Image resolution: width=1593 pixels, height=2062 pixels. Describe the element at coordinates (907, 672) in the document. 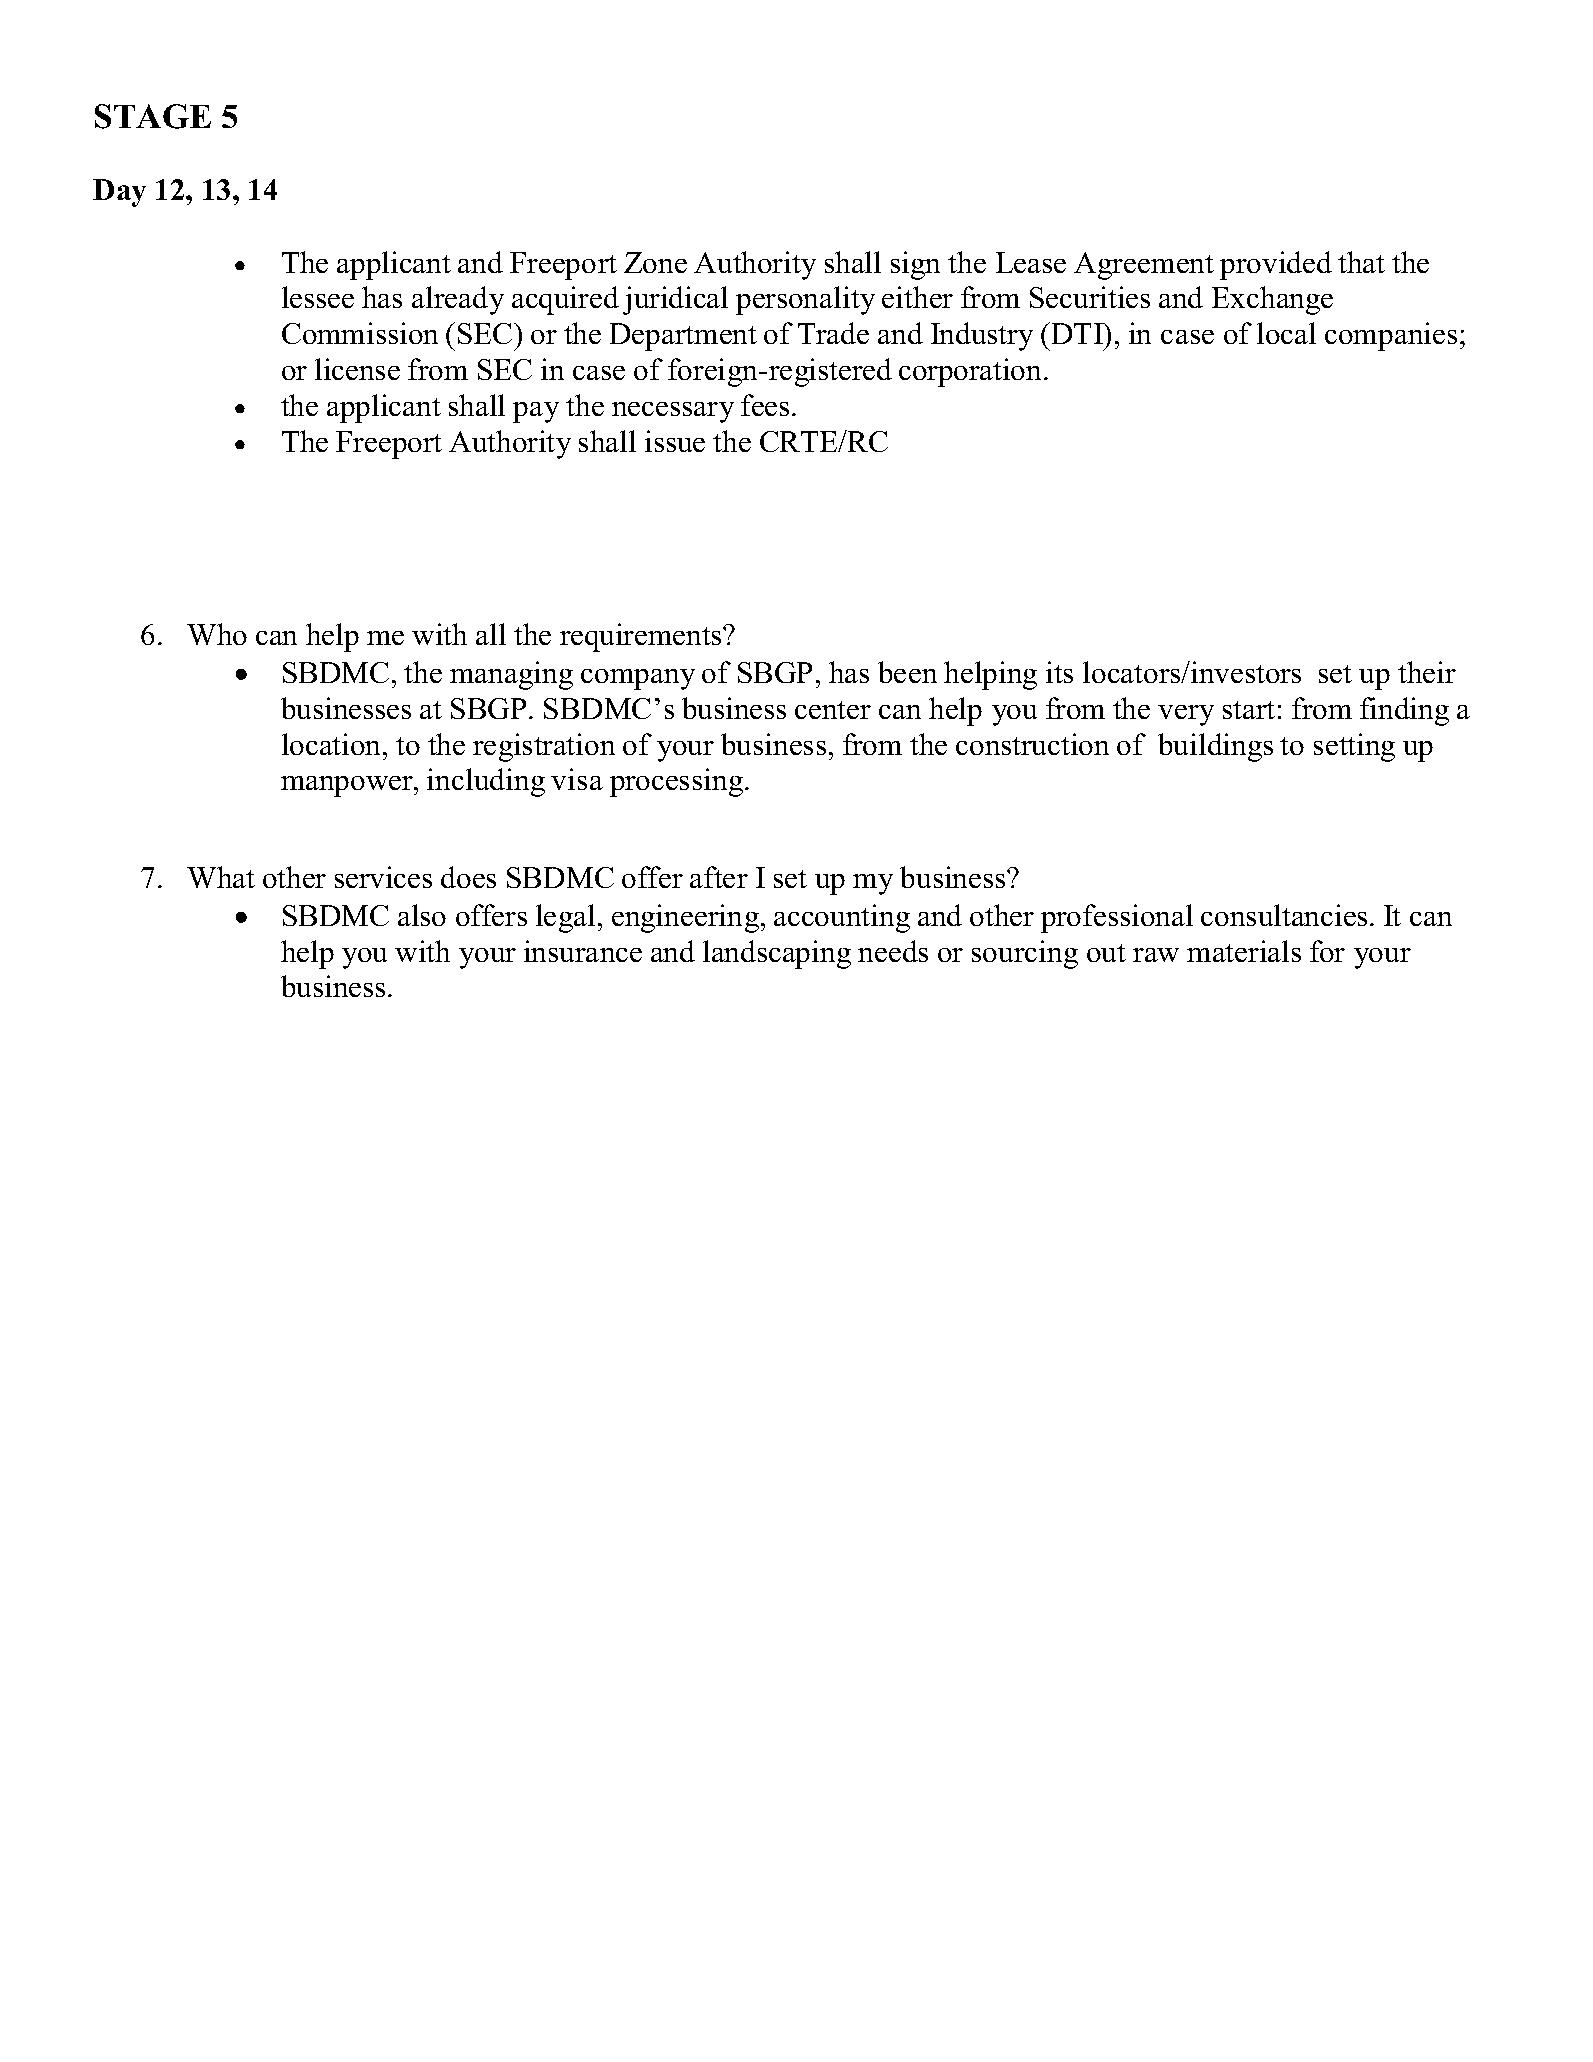

I see `been` at that location.
